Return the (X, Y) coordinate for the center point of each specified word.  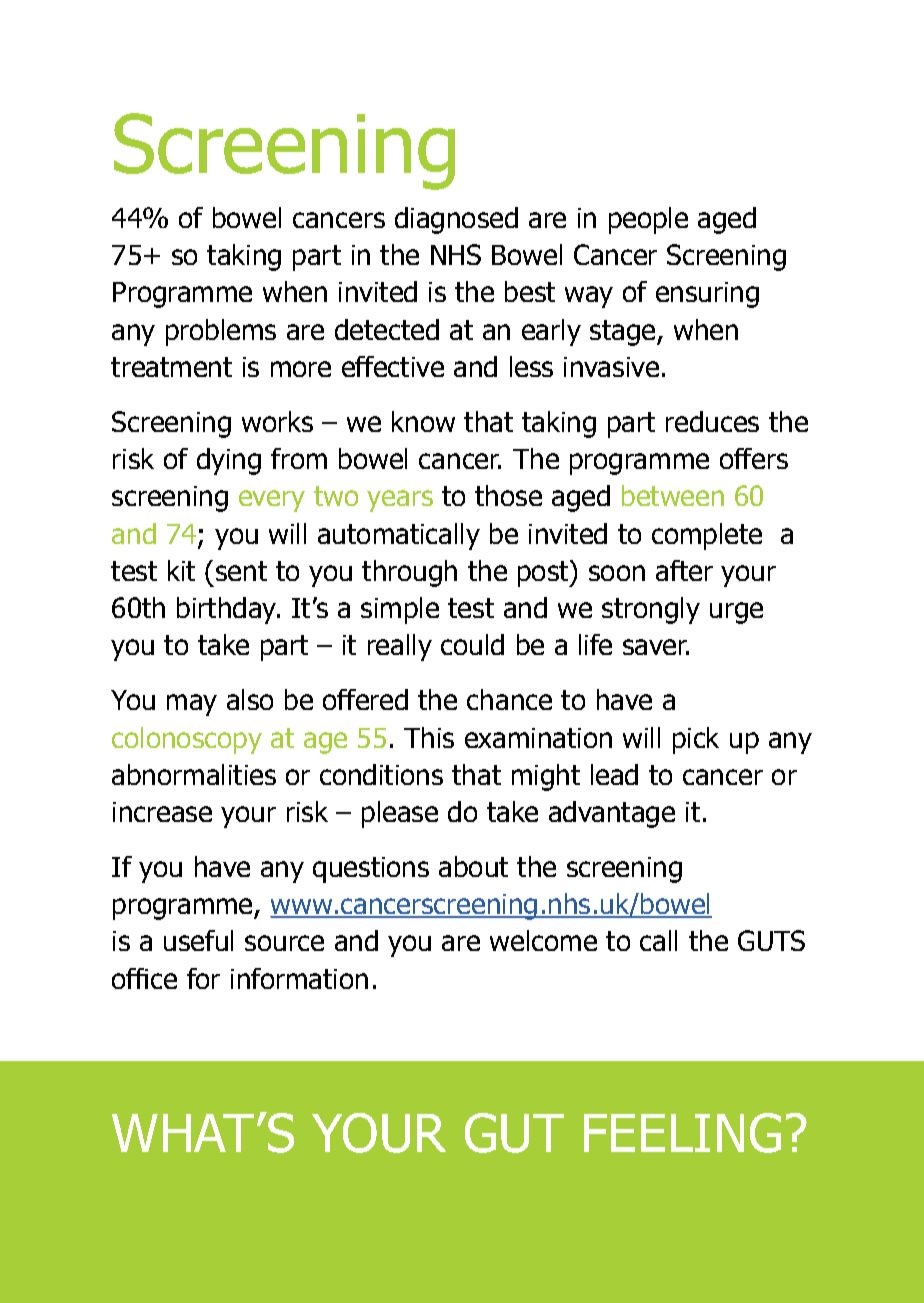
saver (656, 647)
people (648, 220)
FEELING (682, 1133)
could (472, 644)
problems (221, 332)
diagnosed (456, 220)
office (144, 978)
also (250, 699)
